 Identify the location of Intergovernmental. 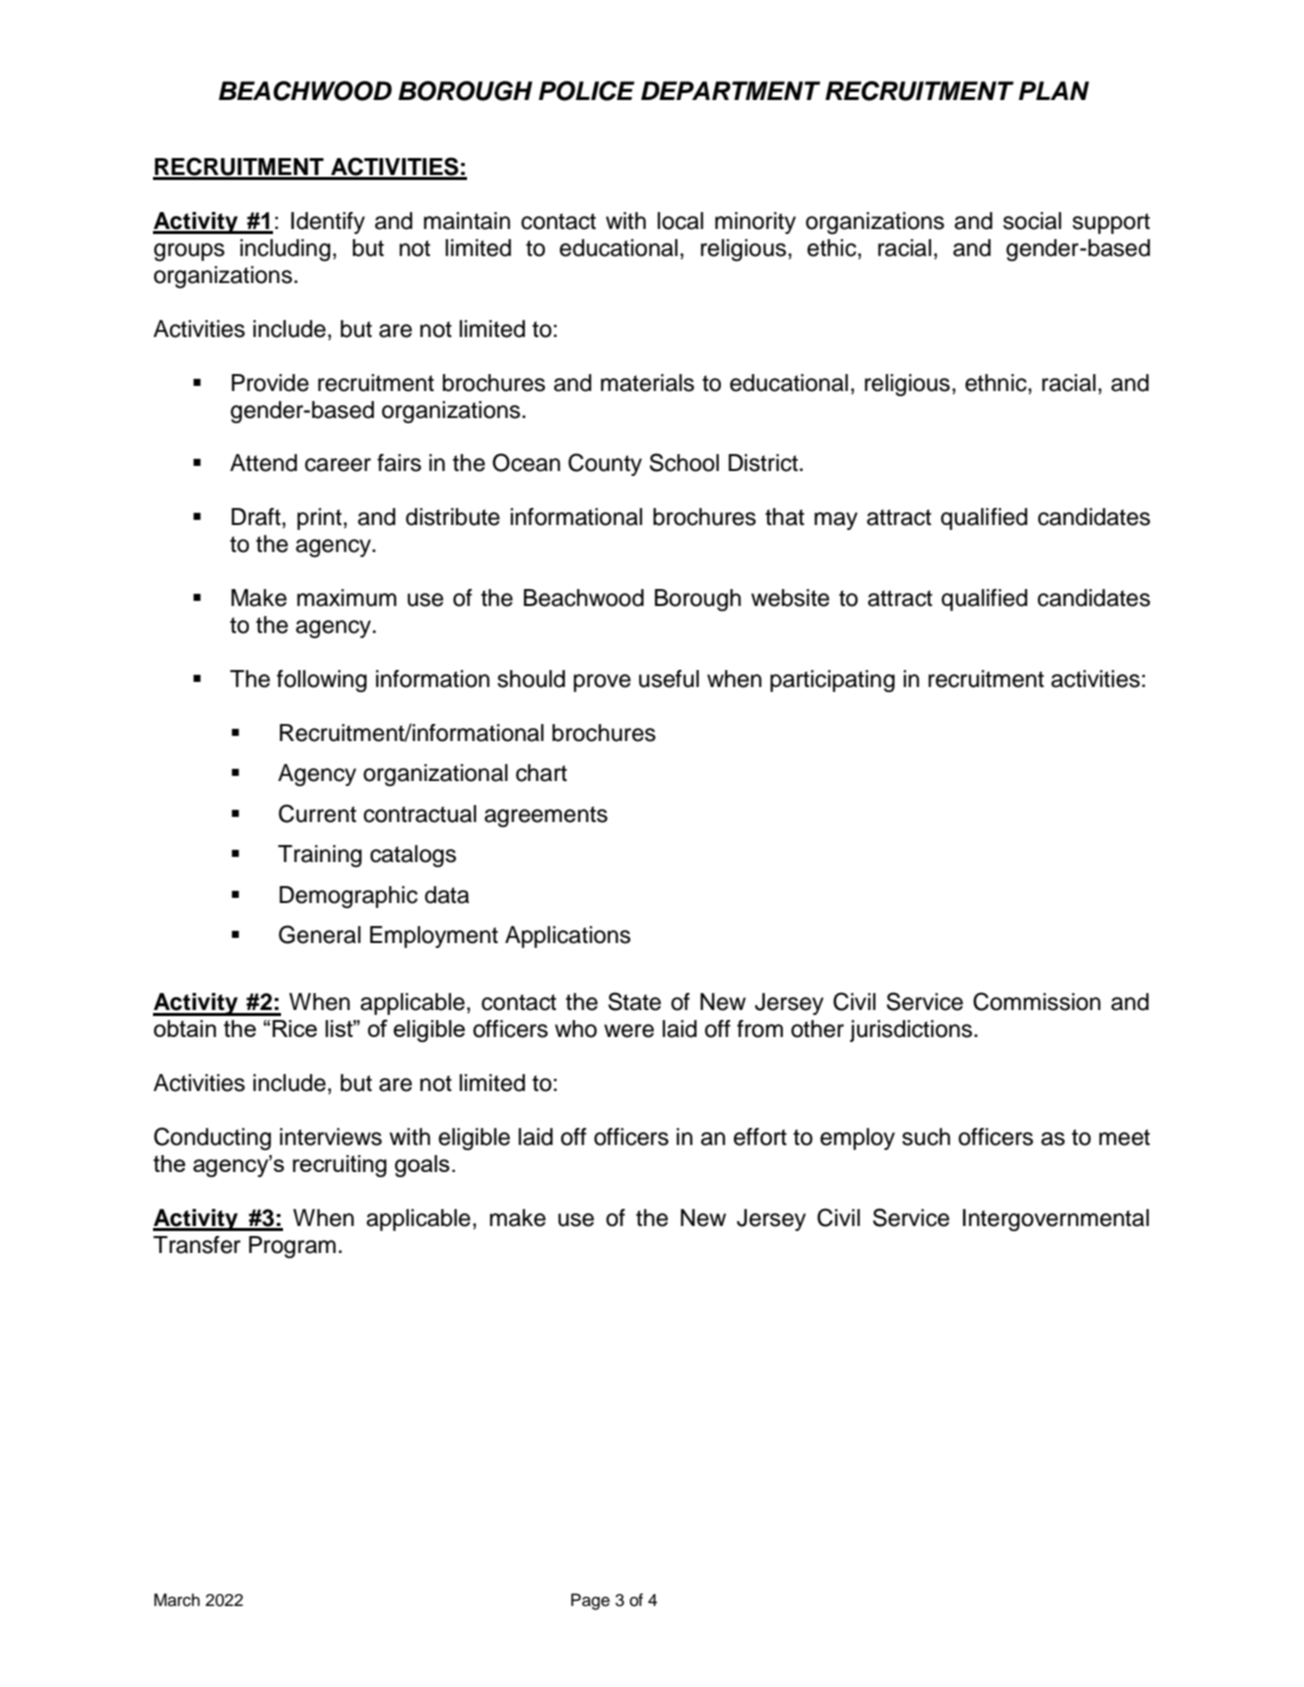
(1056, 1220).
